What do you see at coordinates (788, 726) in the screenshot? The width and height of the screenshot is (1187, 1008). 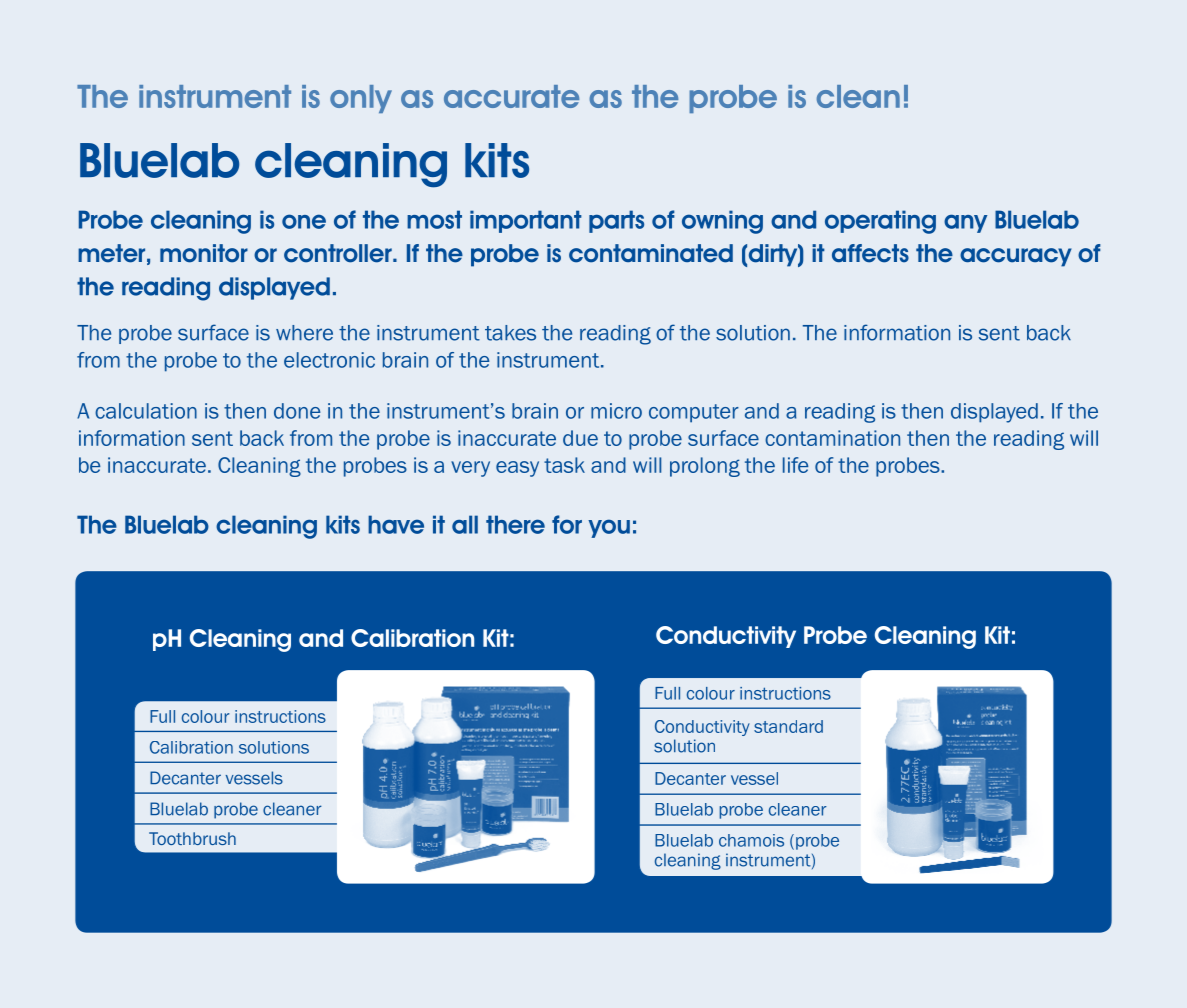 I see `standard` at bounding box center [788, 726].
